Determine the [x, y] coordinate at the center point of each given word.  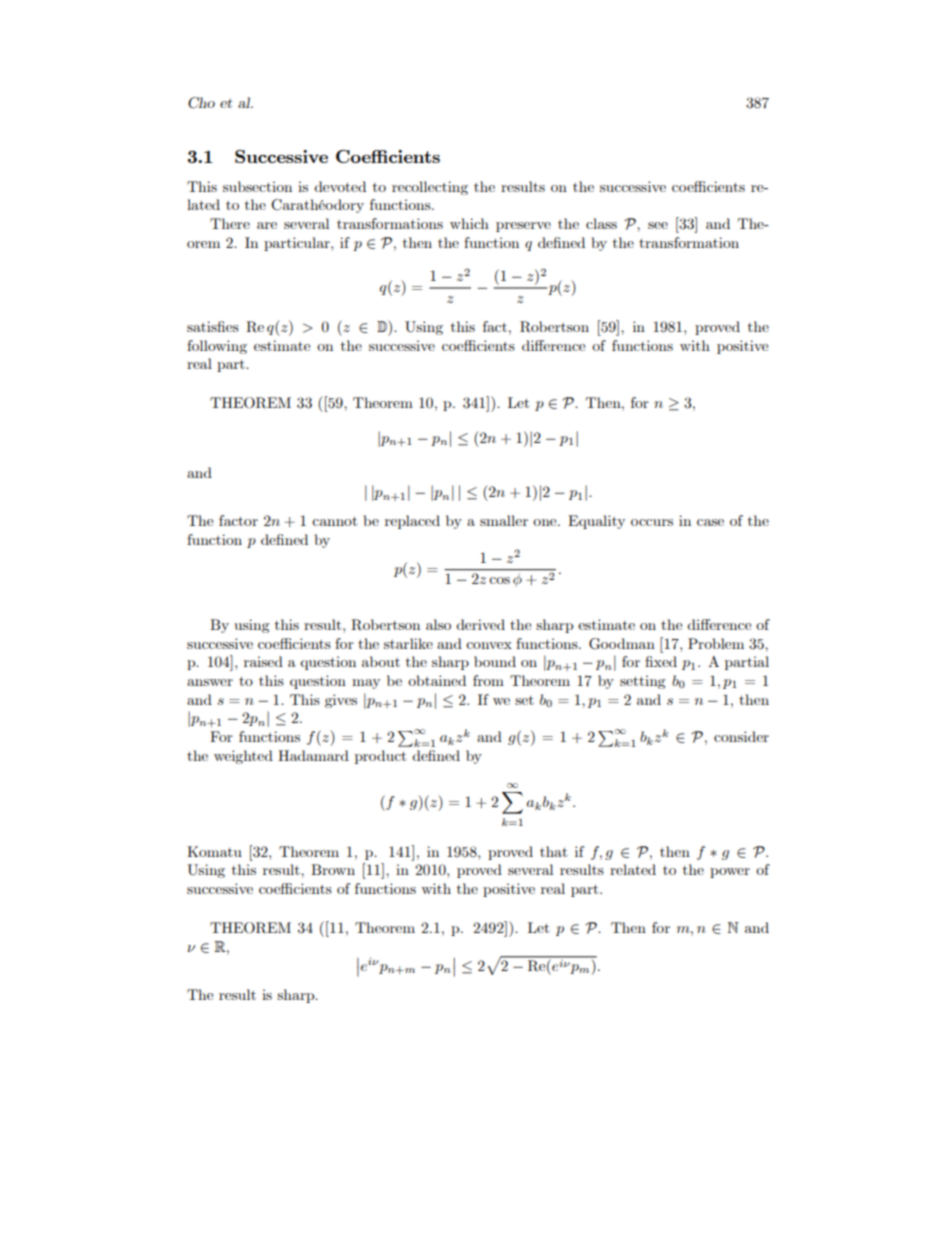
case [710, 522]
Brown [333, 869]
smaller [504, 520]
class [601, 223]
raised [263, 661]
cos [499, 580]
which [469, 223]
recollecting [430, 188]
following [217, 347]
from [488, 680]
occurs [652, 522]
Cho [201, 103]
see [658, 225]
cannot [334, 521]
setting [642, 682]
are [267, 225]
